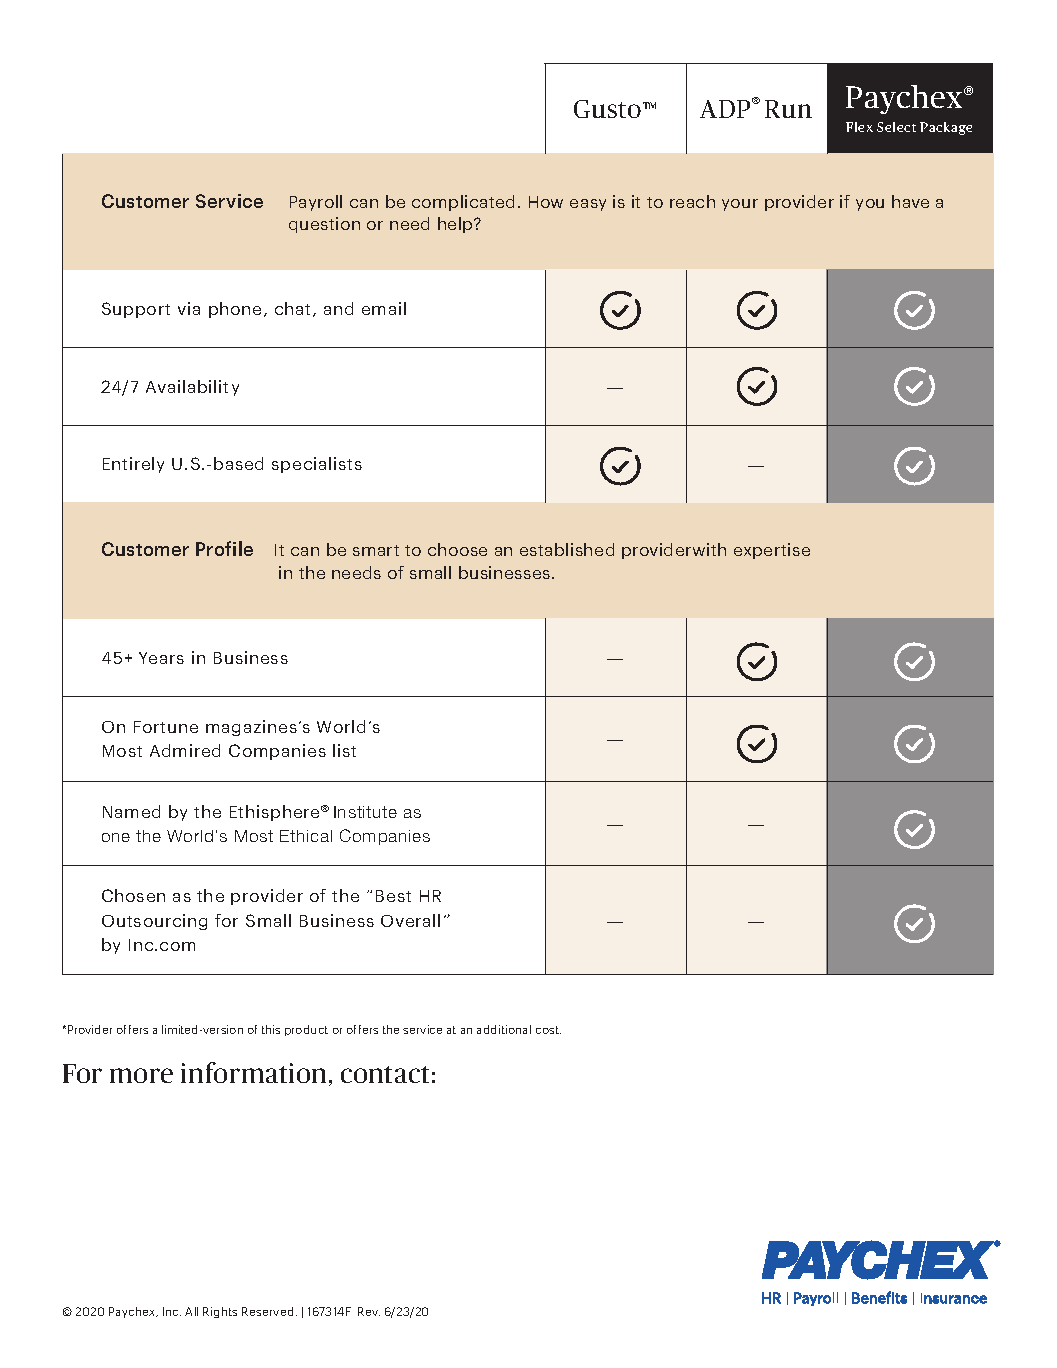 The image size is (1057, 1368). I want to click on Flex, so click(859, 127).
